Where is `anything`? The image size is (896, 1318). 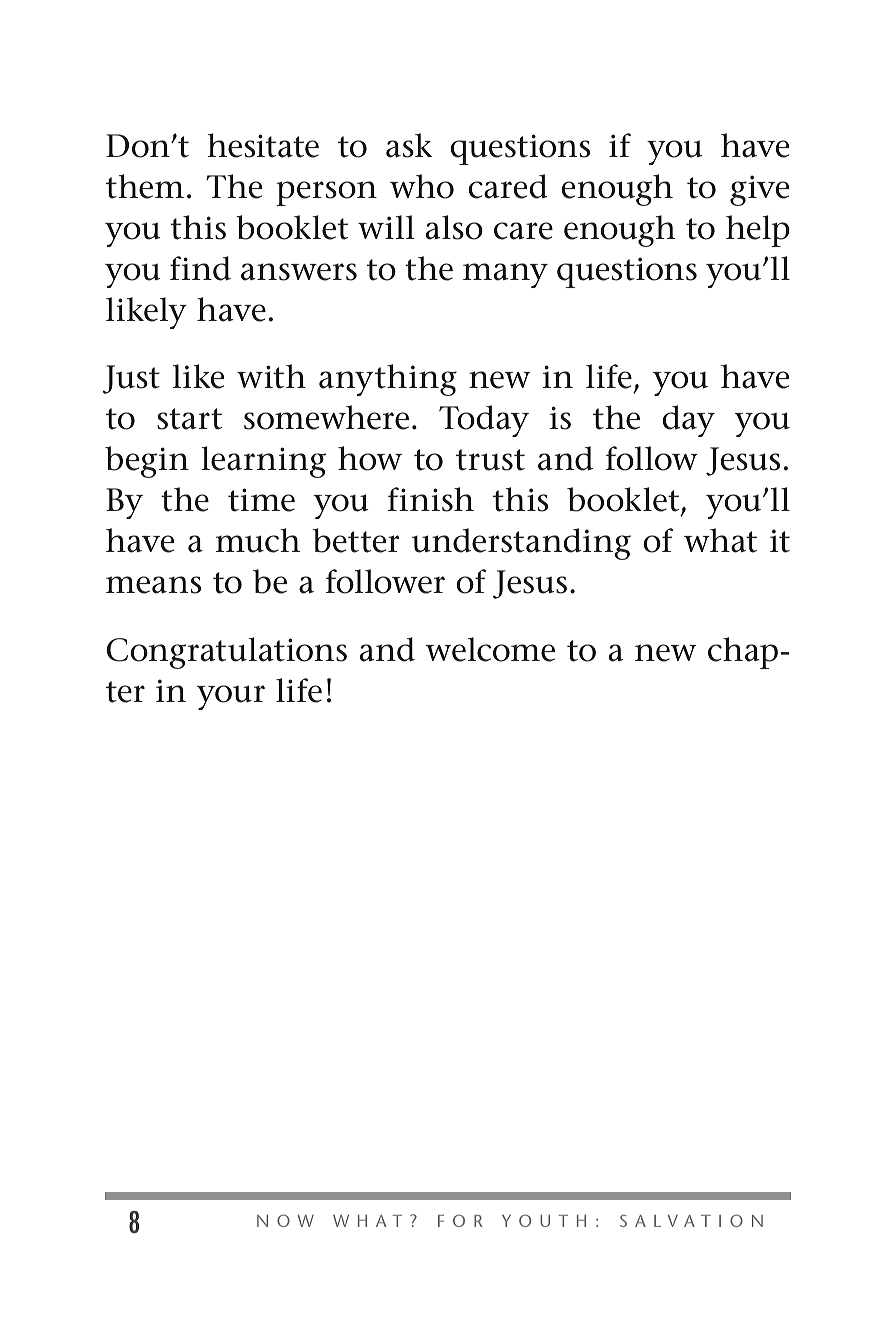 anything is located at coordinates (388, 380).
